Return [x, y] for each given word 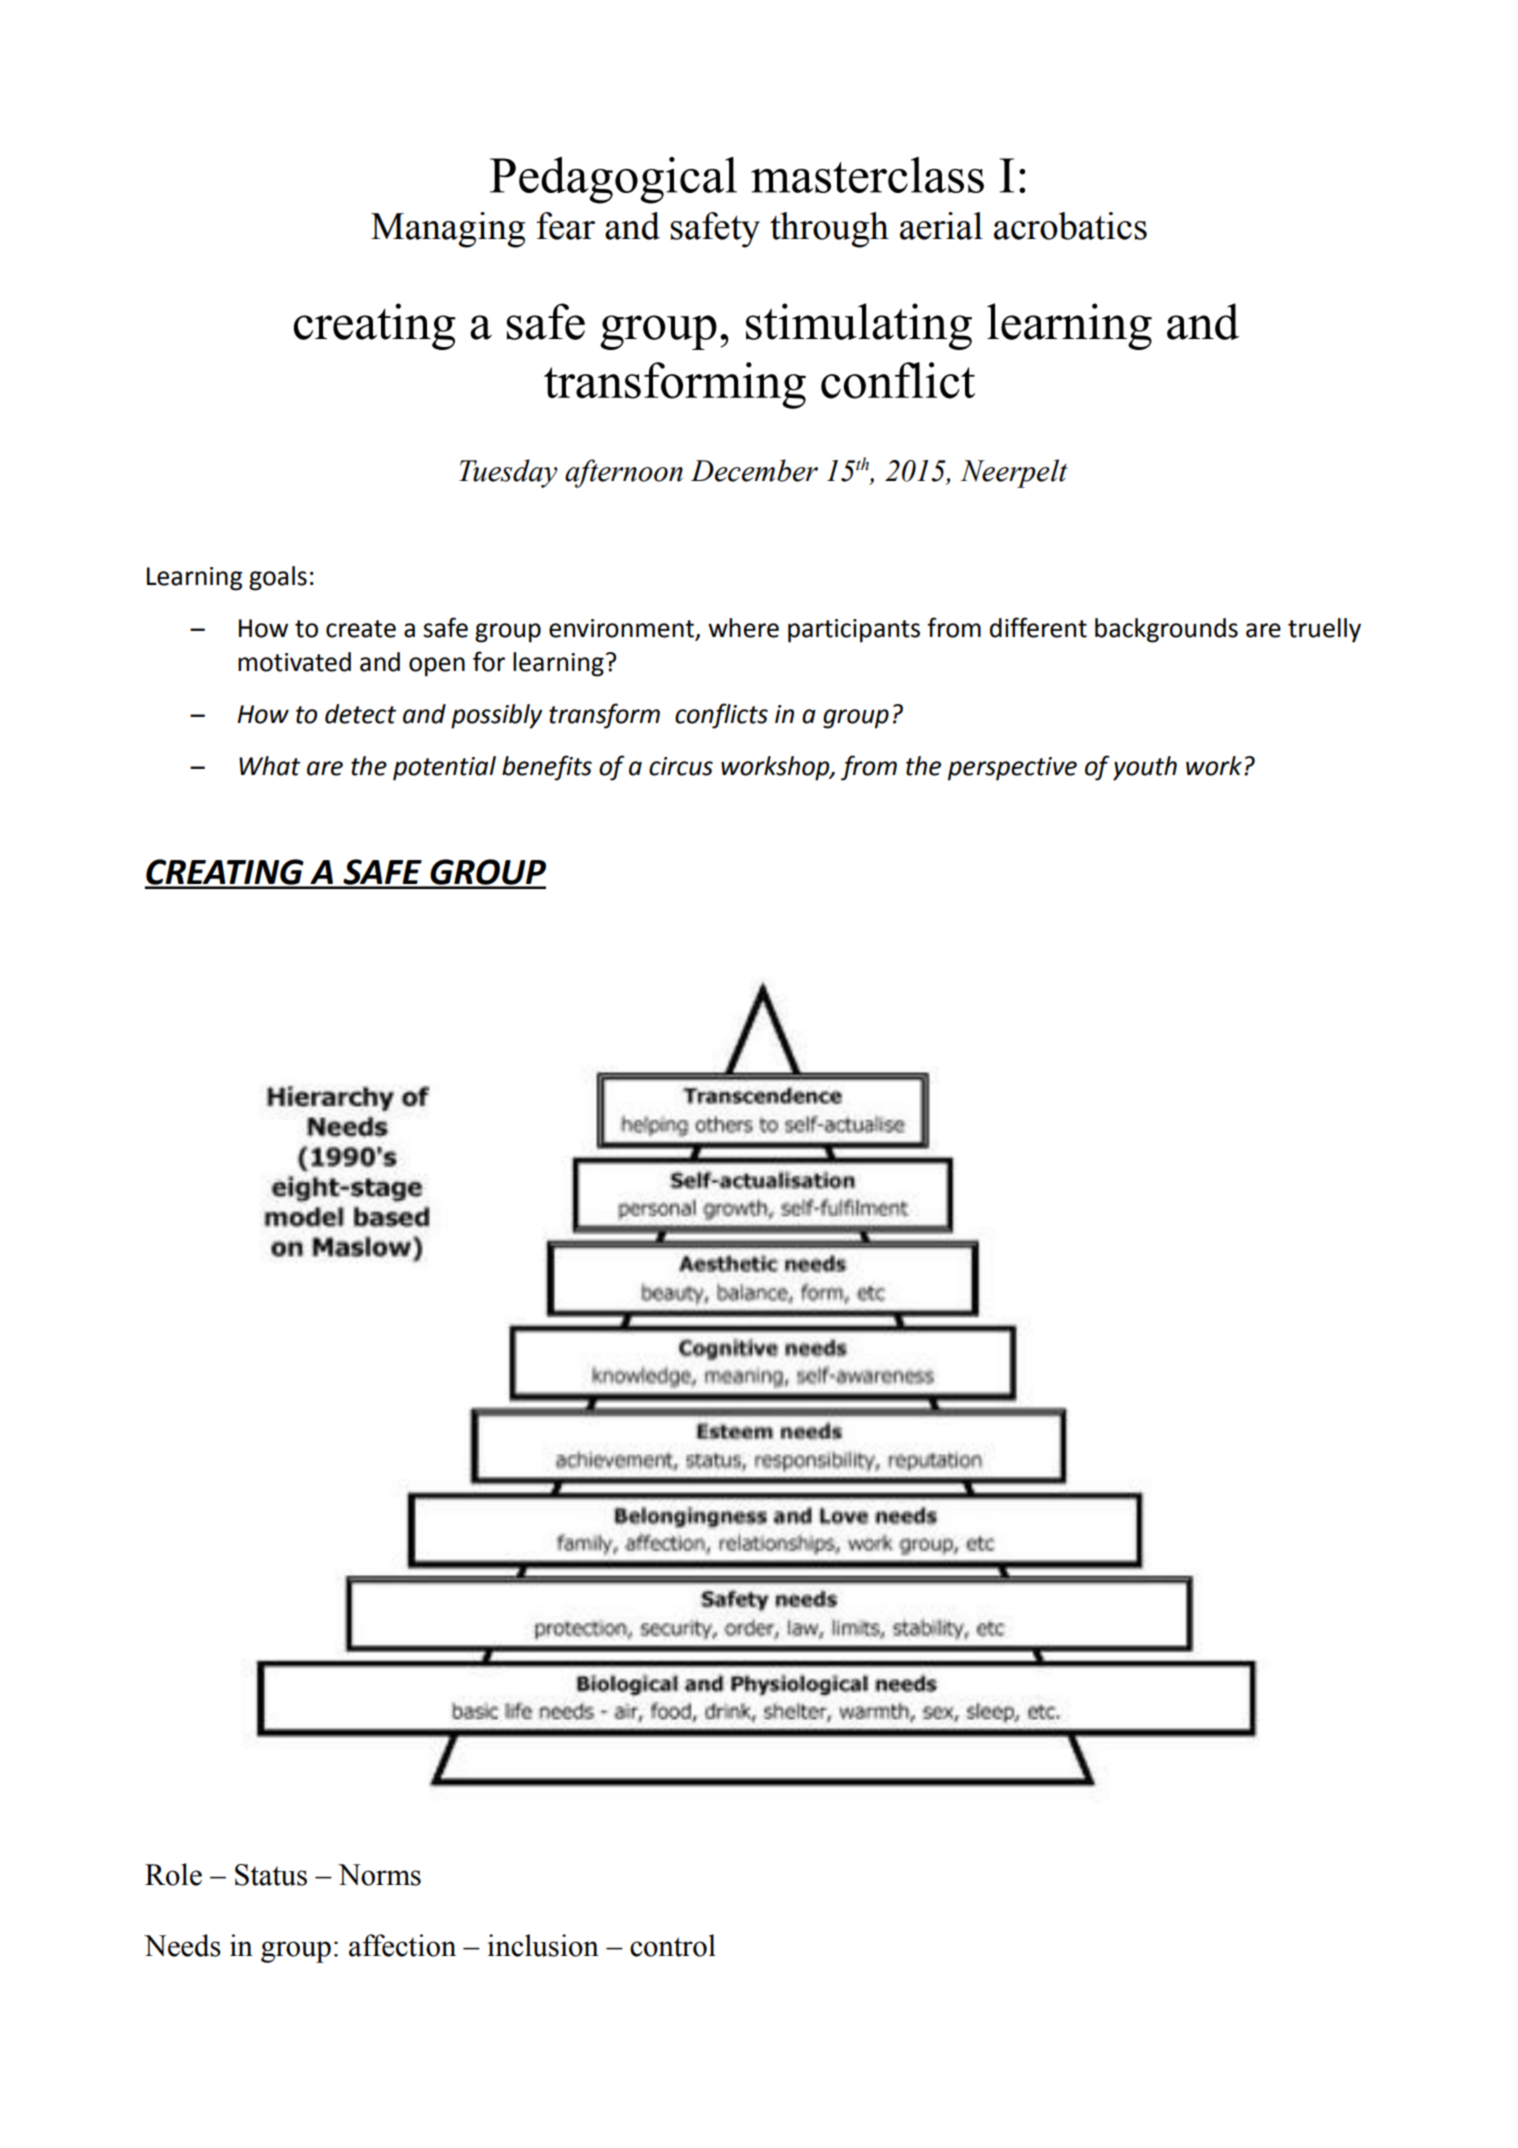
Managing [448, 230]
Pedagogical [613, 180]
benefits [547, 768]
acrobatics [1070, 226]
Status [271, 1875]
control [673, 1945]
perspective [1012, 769]
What [269, 766]
